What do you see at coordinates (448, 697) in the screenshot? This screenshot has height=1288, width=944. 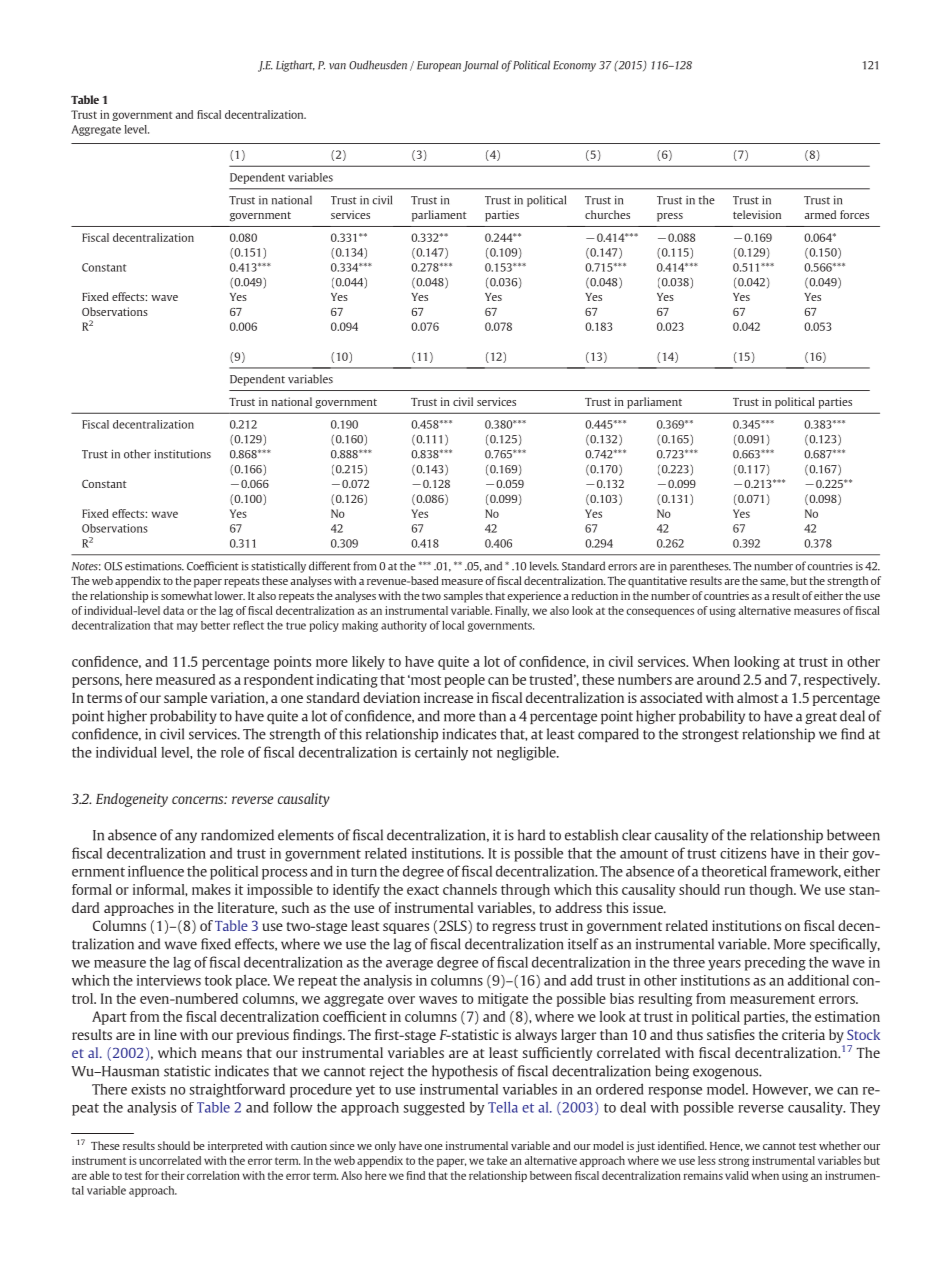 I see `increase` at bounding box center [448, 697].
